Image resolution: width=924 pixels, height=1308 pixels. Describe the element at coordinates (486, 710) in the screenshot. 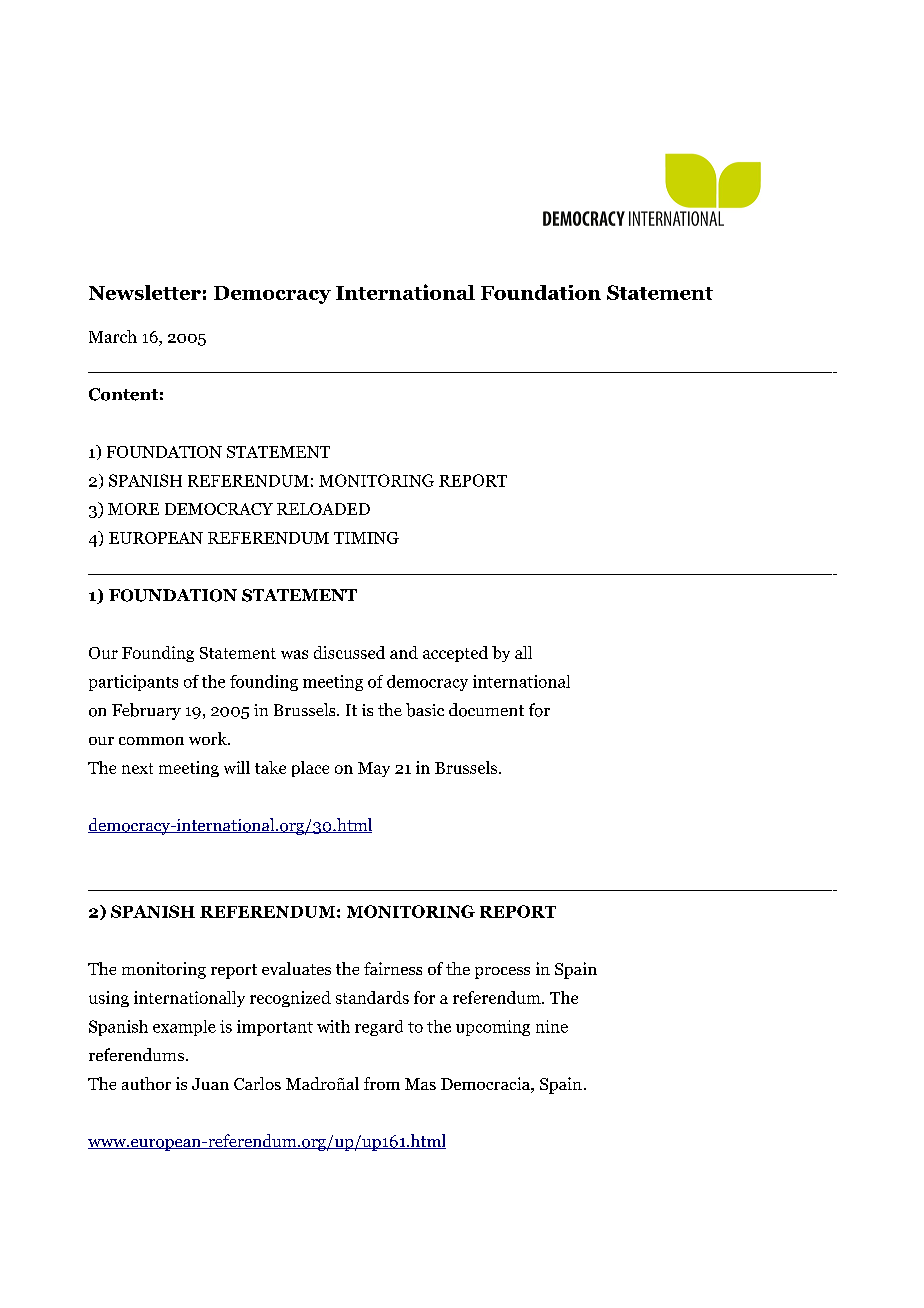

I see `document` at that location.
